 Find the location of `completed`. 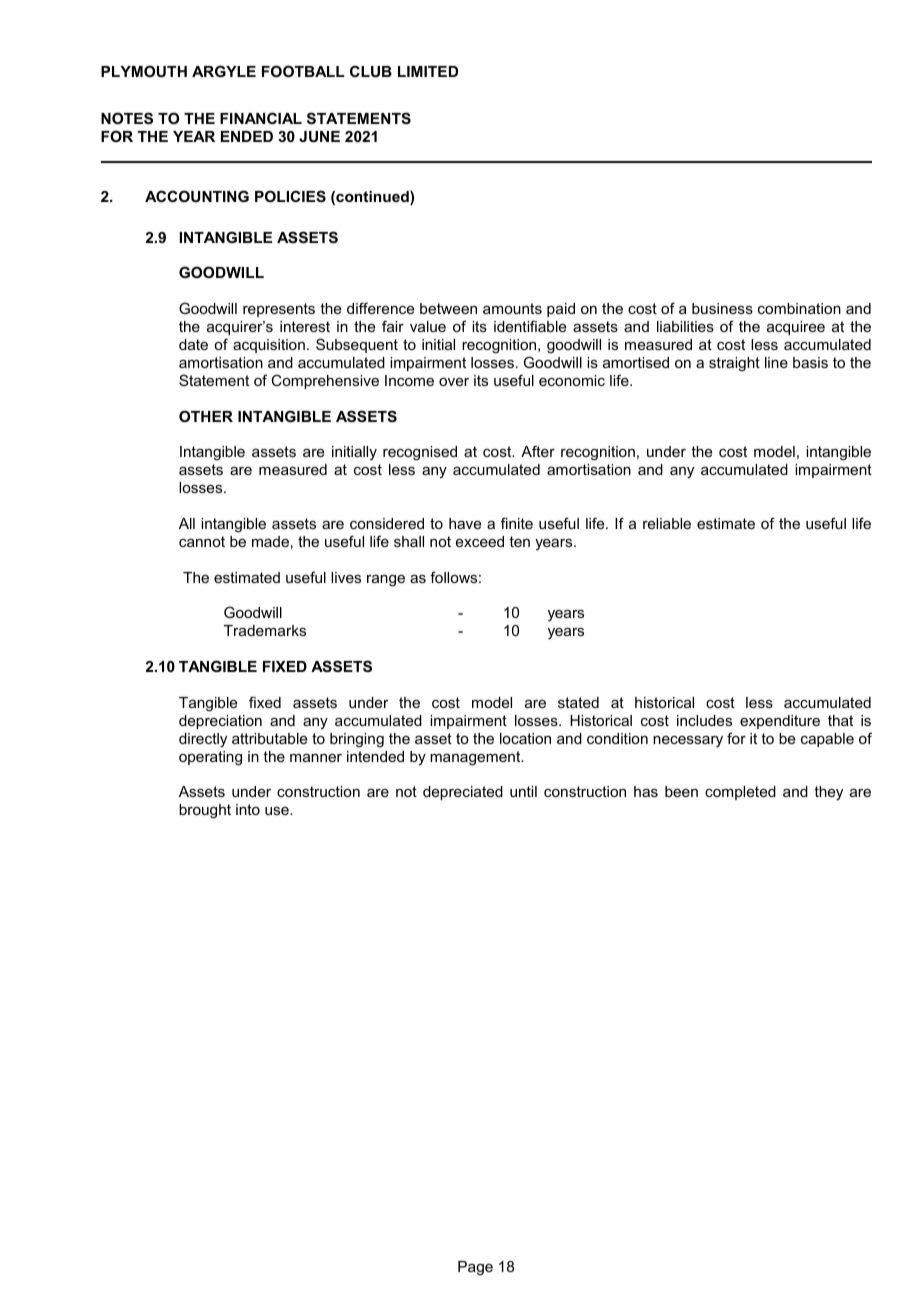

completed is located at coordinates (740, 793).
